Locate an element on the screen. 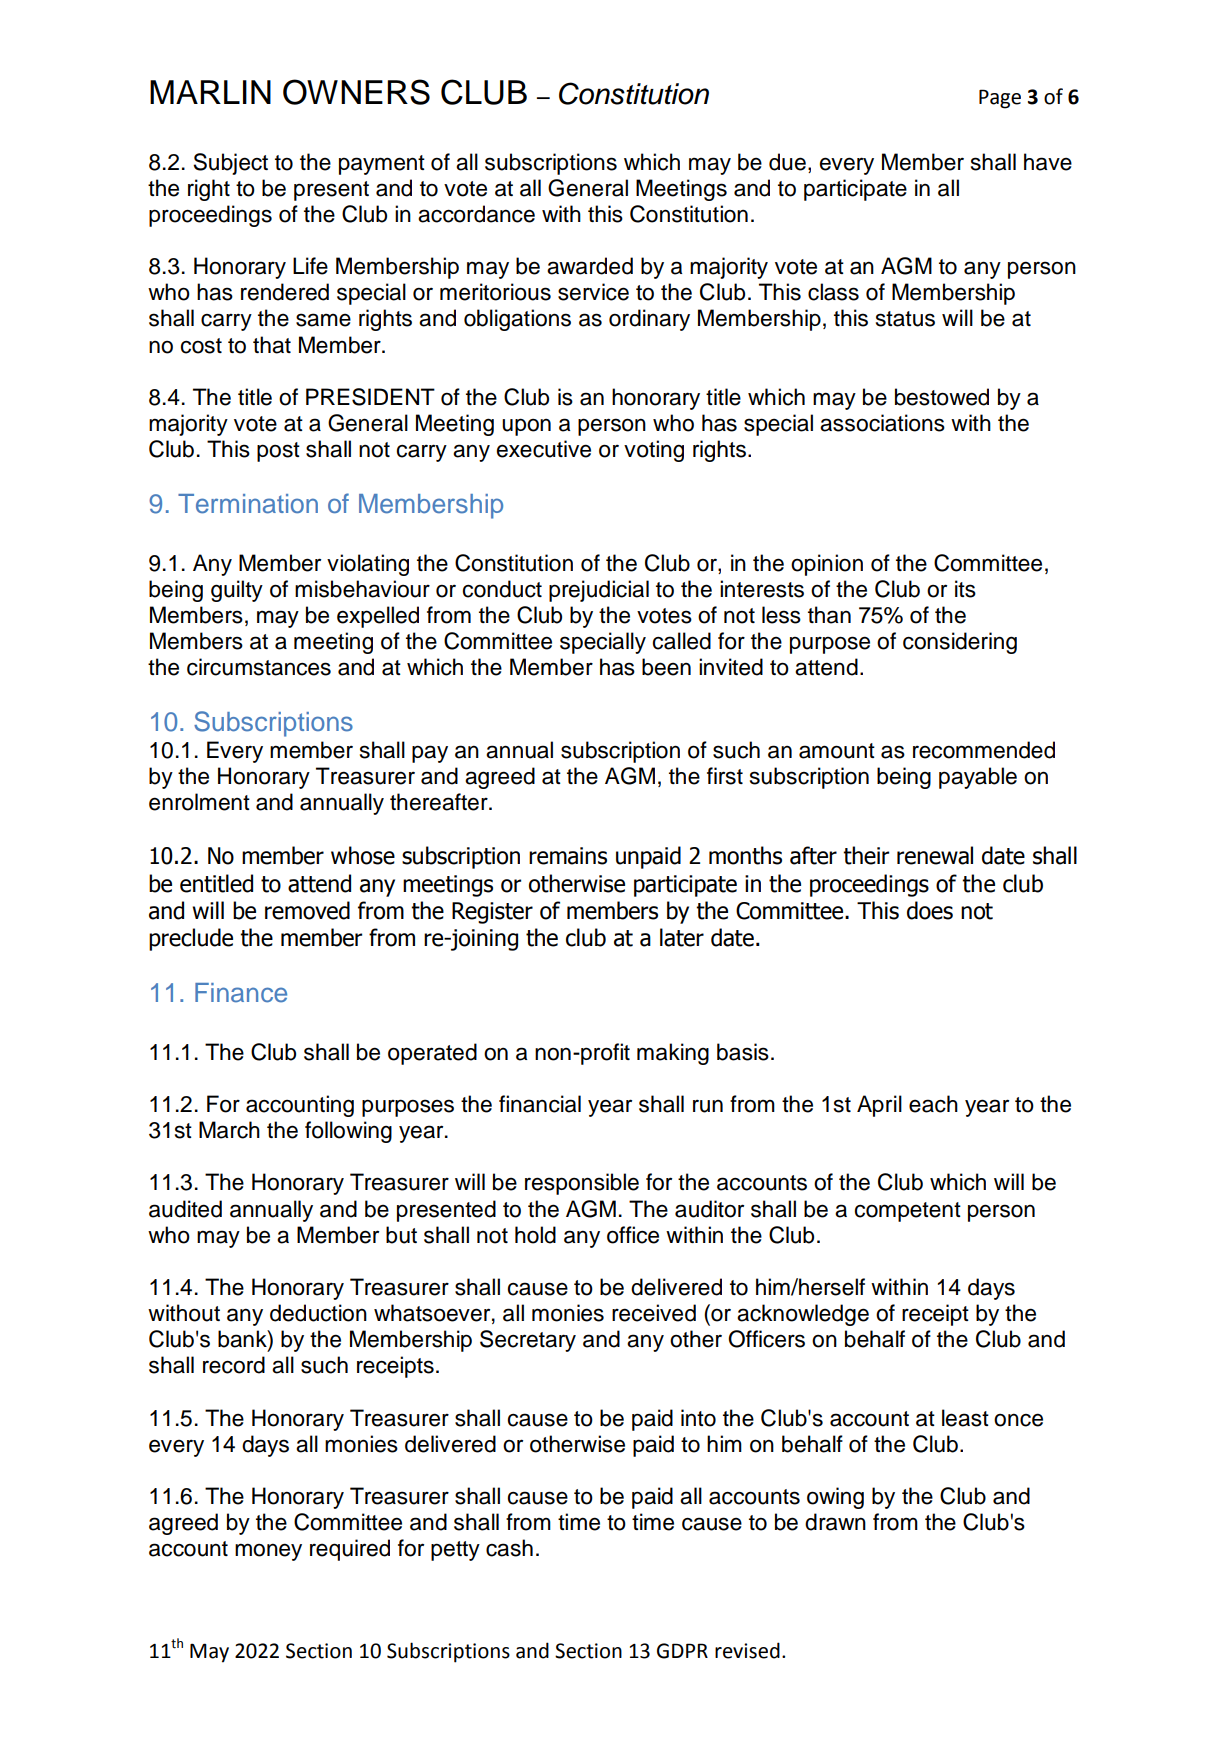 The width and height of the screenshot is (1228, 1737). Subject is located at coordinates (230, 164).
